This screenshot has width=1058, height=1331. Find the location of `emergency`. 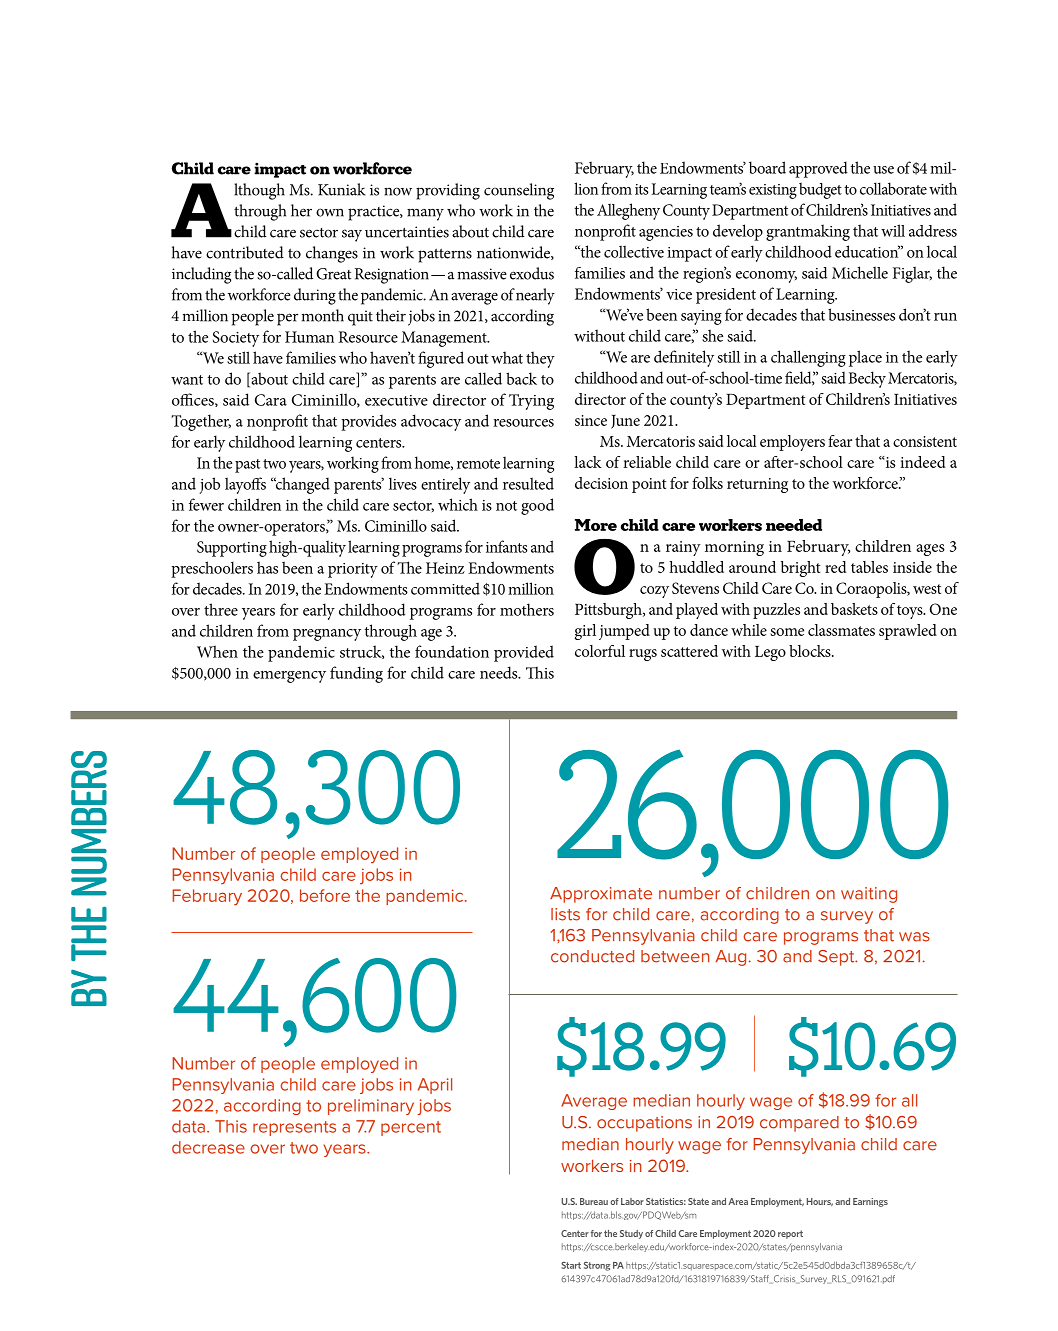

emergency is located at coordinates (289, 677).
